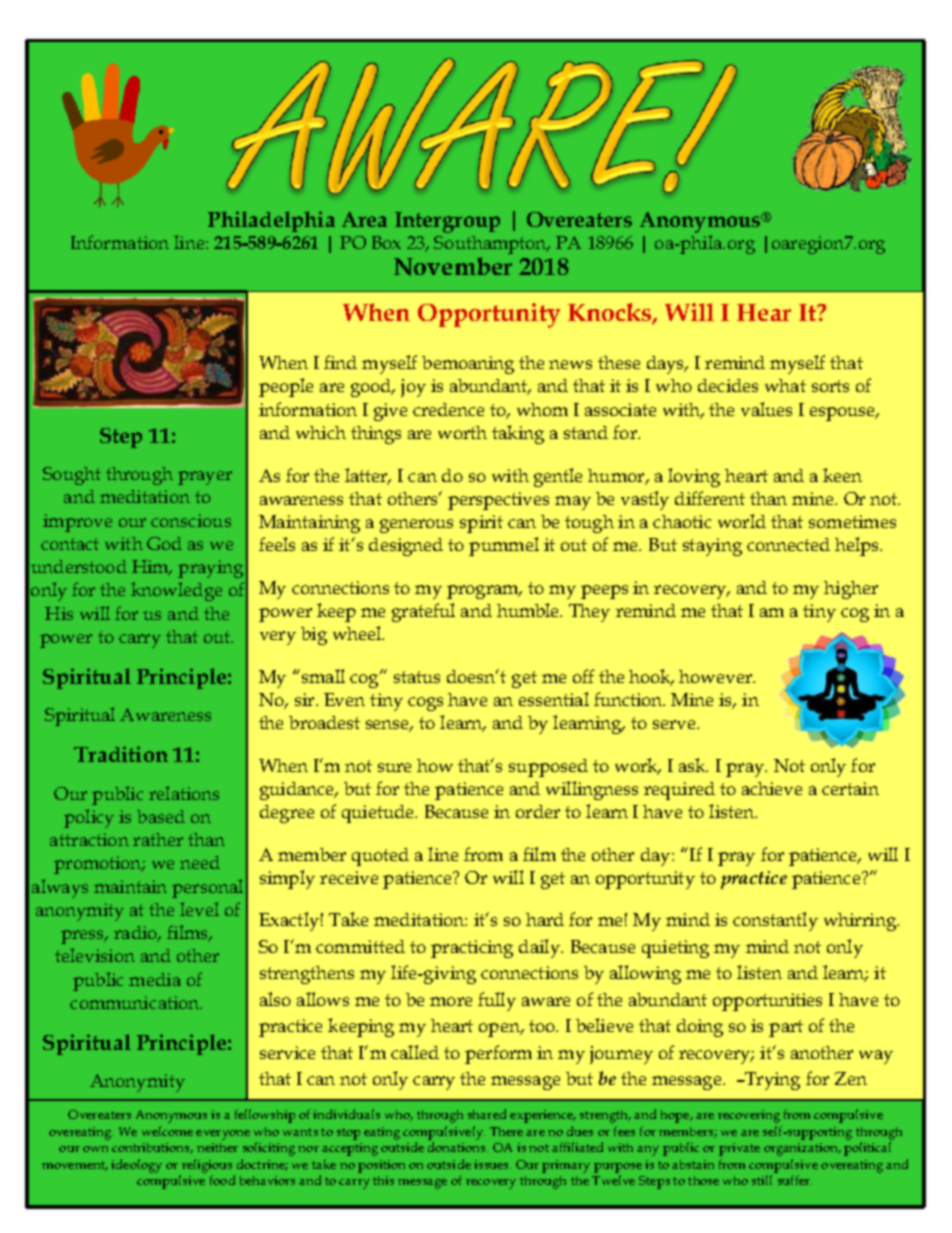 This document has height=1233, width=952. What do you see at coordinates (458, 1147) in the document?
I see `donations` at bounding box center [458, 1147].
